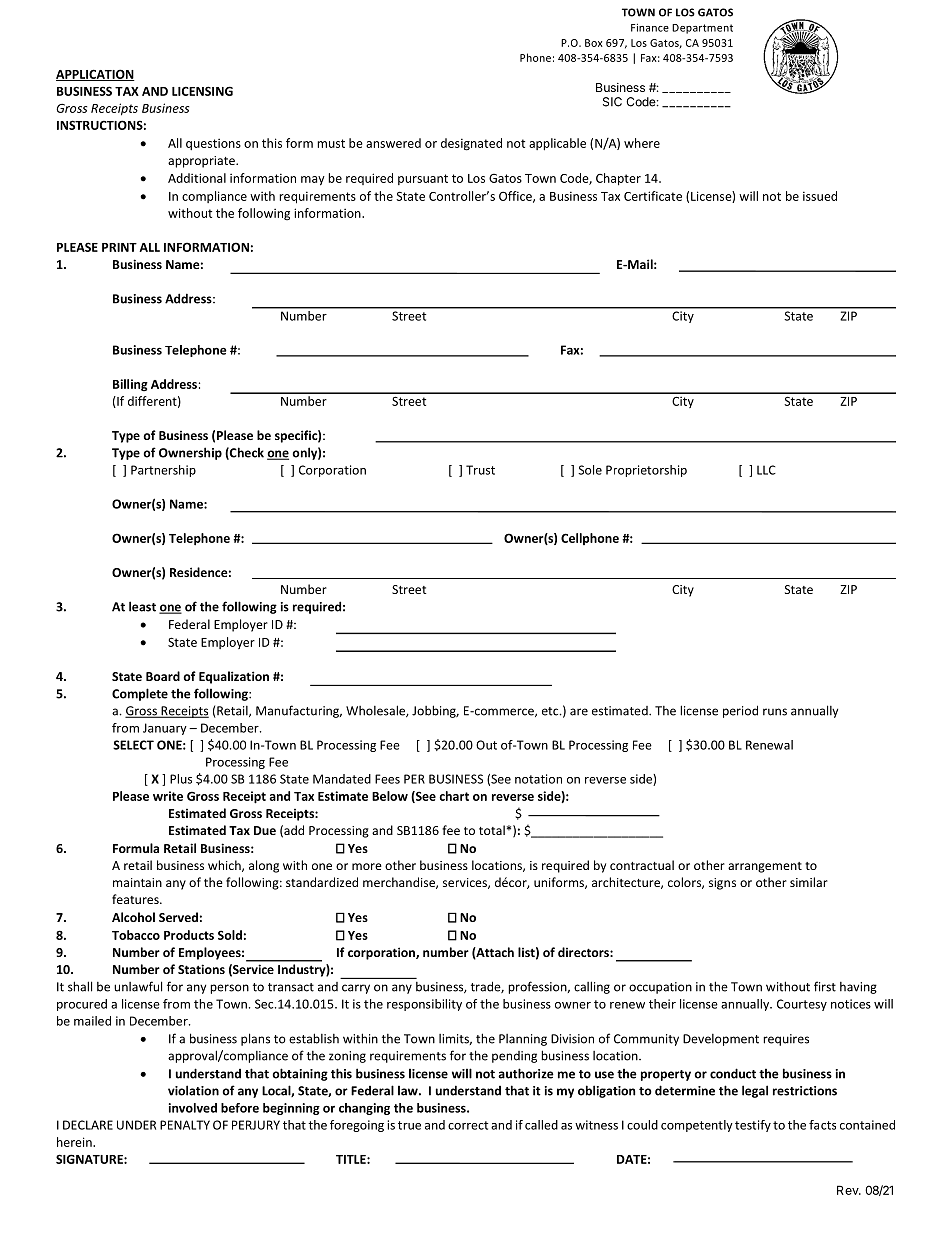 This screenshot has width=952, height=1233. I want to click on Trust, so click(480, 470).
